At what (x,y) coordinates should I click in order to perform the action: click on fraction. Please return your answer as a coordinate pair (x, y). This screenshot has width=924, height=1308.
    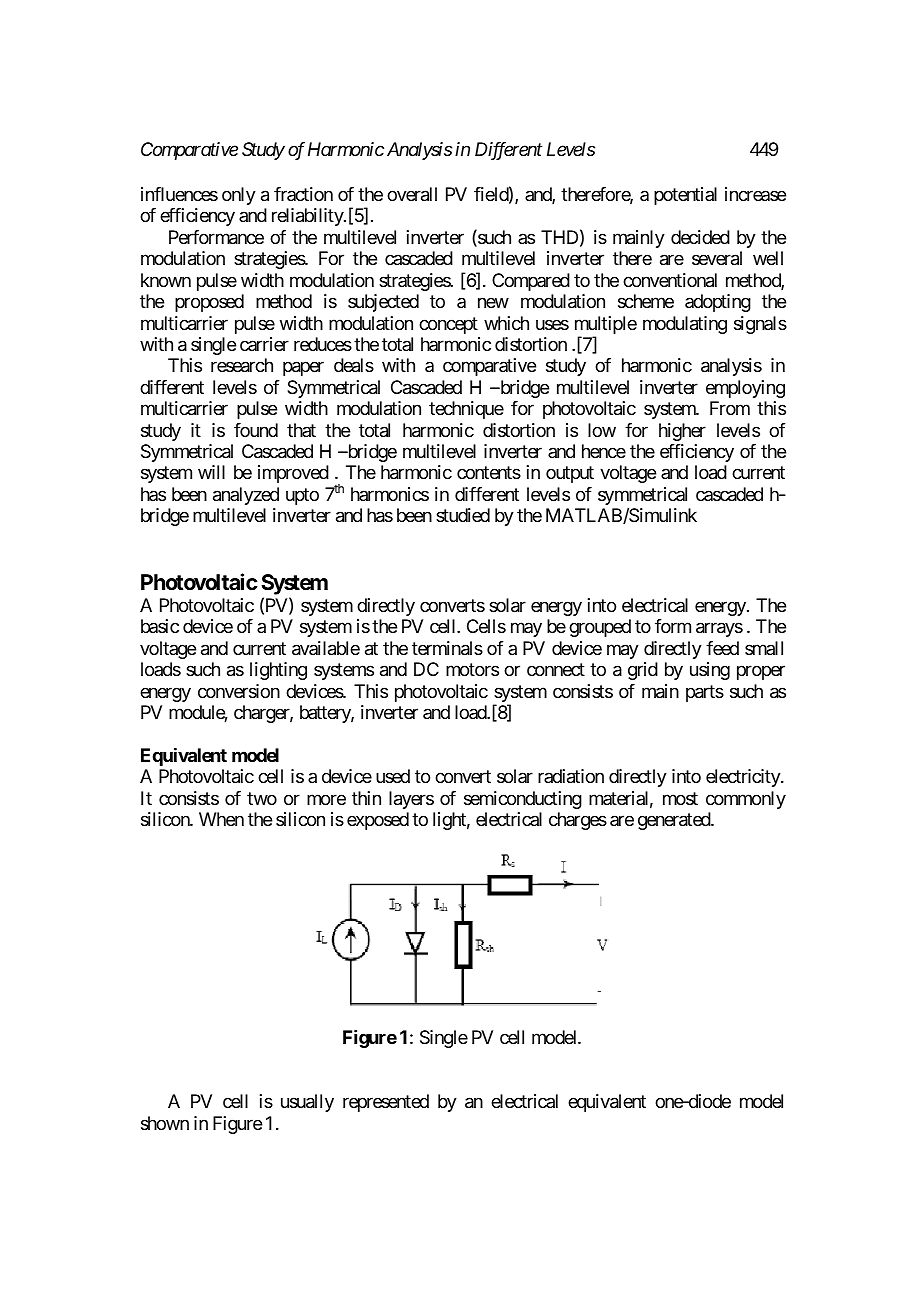
    Looking at the image, I should click on (303, 194).
